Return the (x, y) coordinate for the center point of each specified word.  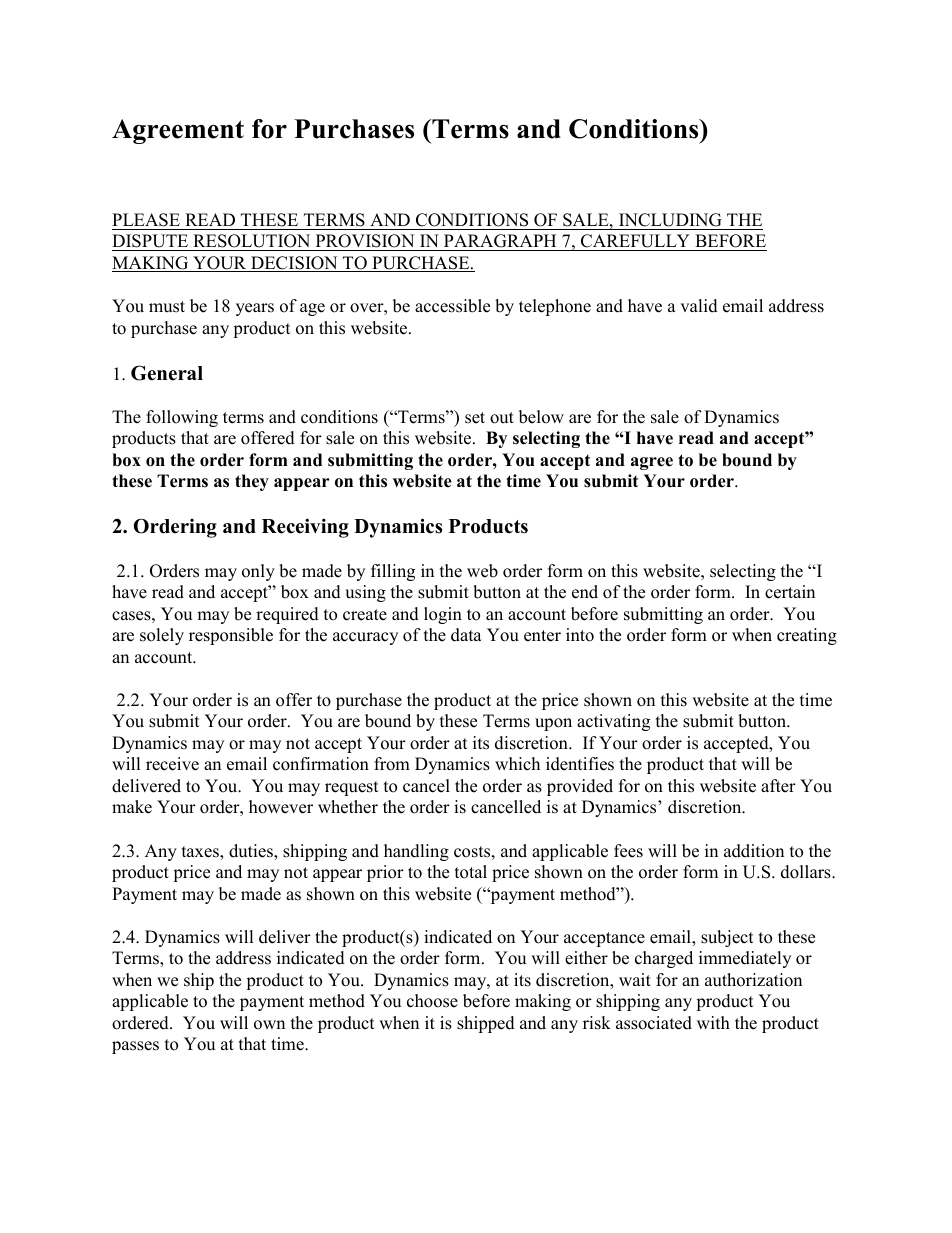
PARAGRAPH (500, 242)
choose (432, 1001)
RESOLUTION (252, 242)
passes (135, 1047)
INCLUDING (670, 220)
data (466, 635)
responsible (231, 636)
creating (807, 636)
